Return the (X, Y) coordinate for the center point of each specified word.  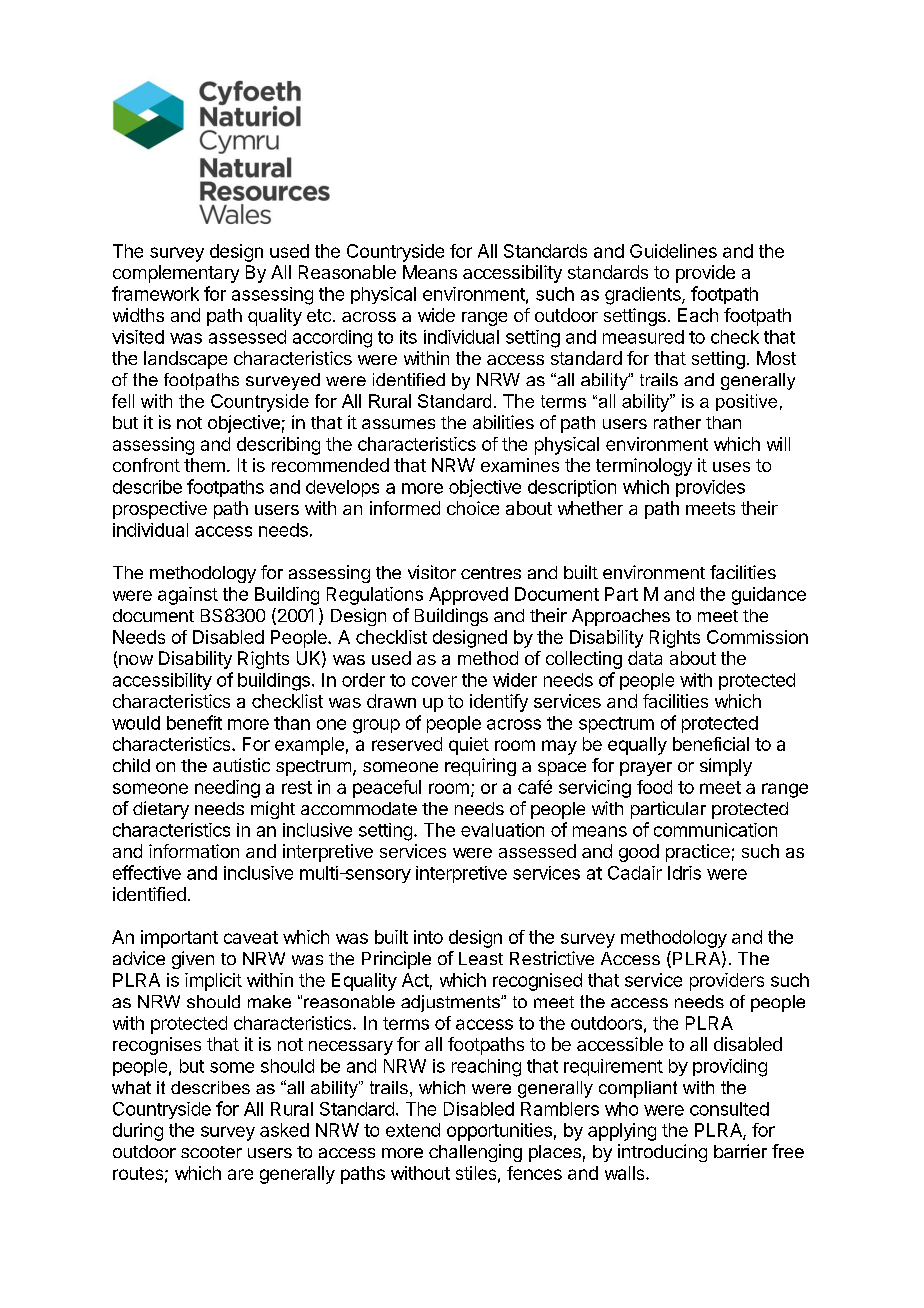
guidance (769, 596)
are (240, 1174)
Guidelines (673, 251)
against (188, 596)
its (408, 337)
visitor (432, 572)
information (194, 851)
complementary (176, 274)
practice (698, 853)
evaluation (502, 830)
